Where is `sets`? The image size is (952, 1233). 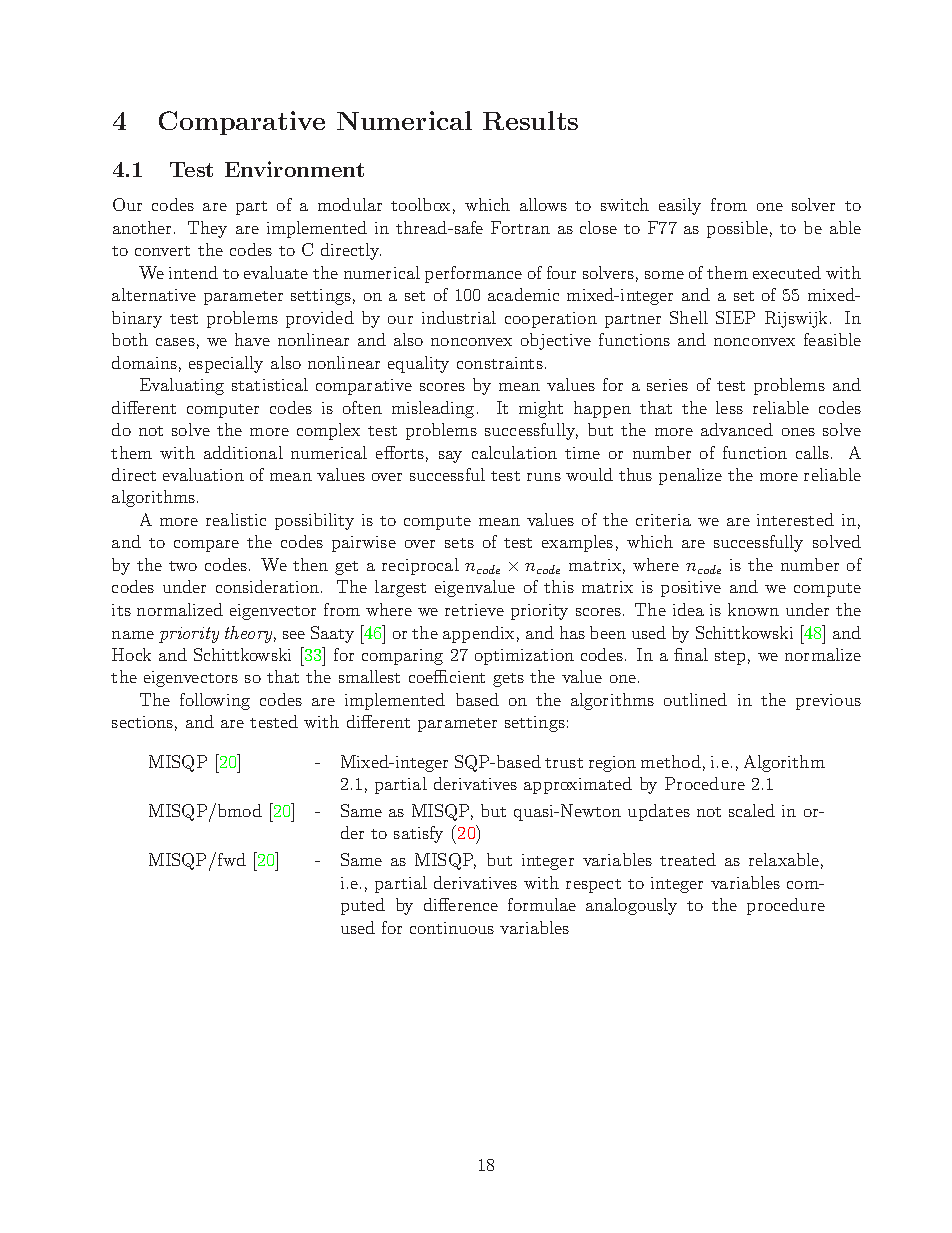 sets is located at coordinates (459, 543).
